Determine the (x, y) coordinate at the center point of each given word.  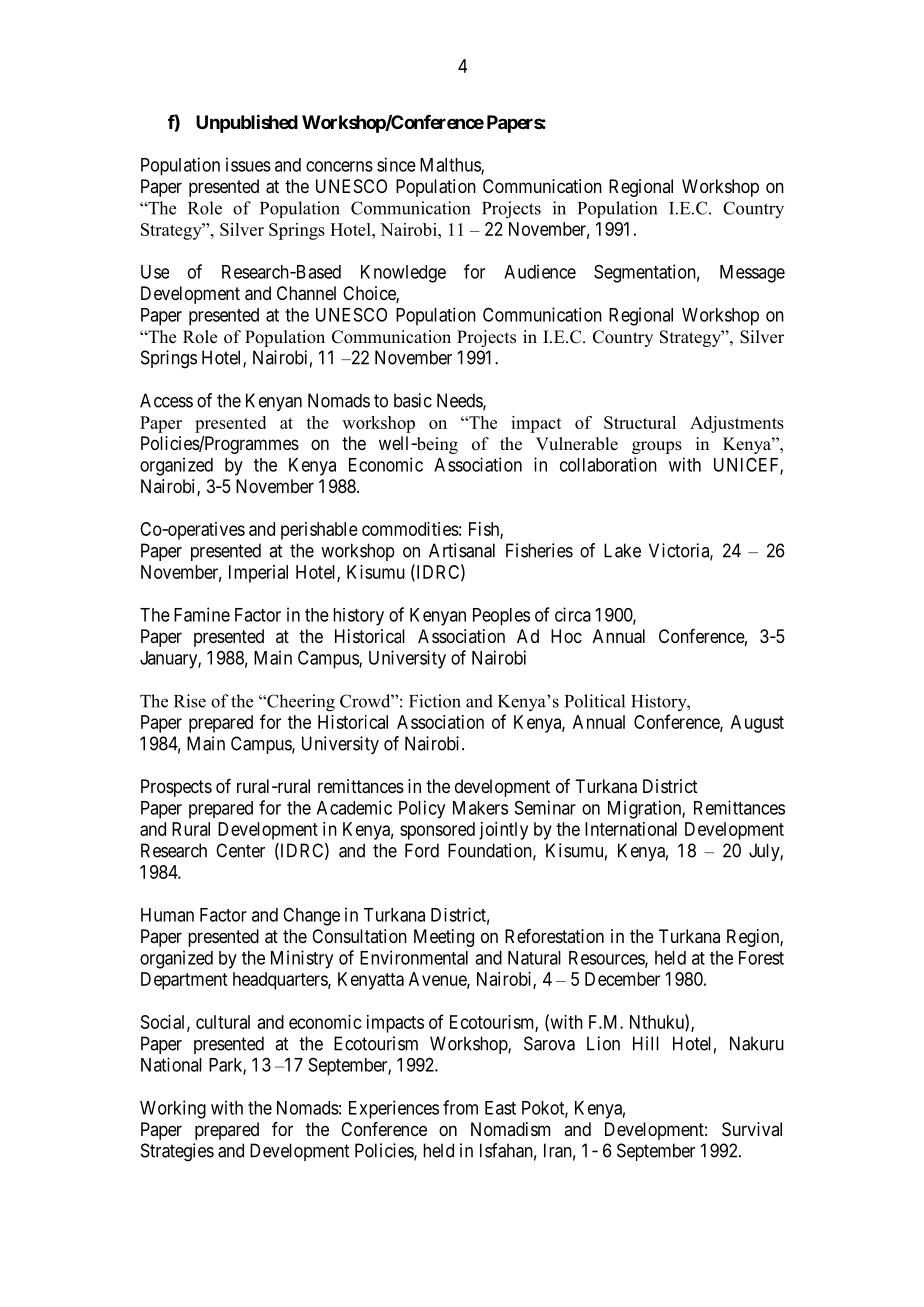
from (460, 1107)
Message (752, 274)
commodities (410, 529)
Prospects (176, 788)
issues (248, 164)
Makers (480, 808)
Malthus (451, 166)
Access (166, 400)
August (757, 724)
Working (173, 1109)
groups (657, 447)
